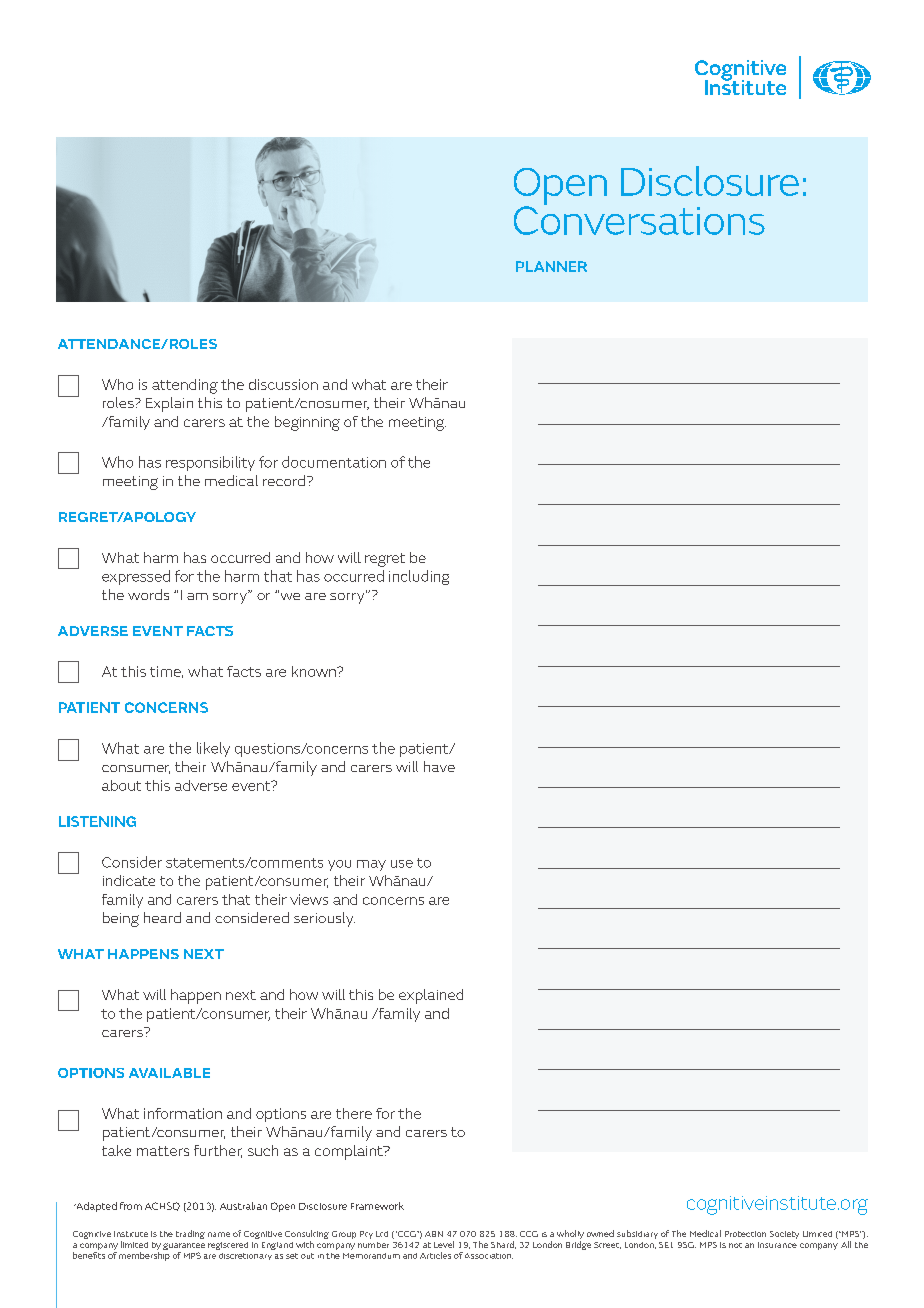  What do you see at coordinates (371, 865) in the page?
I see `may` at bounding box center [371, 865].
